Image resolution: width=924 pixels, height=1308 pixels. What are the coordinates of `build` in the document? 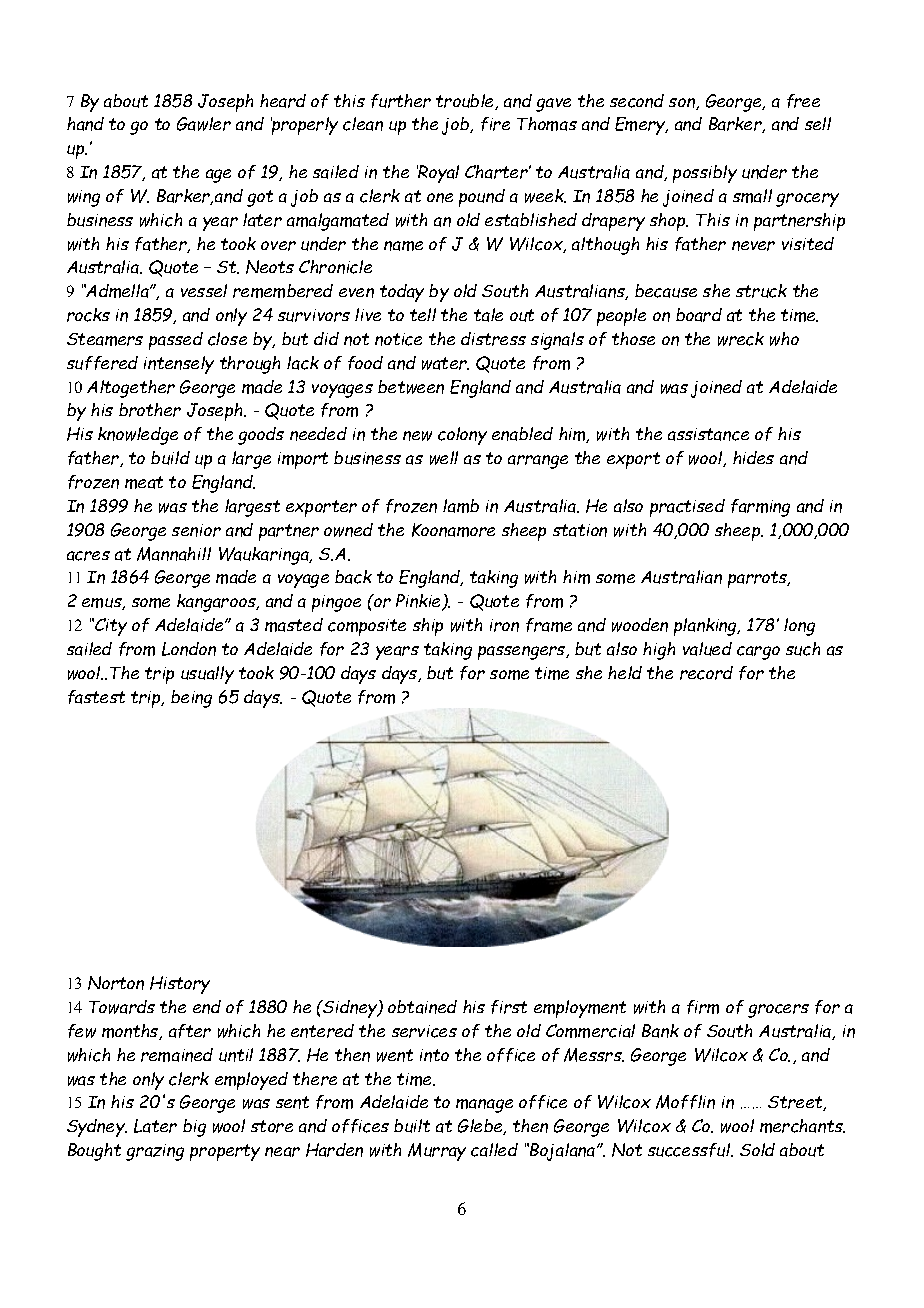 It's located at (170, 458).
